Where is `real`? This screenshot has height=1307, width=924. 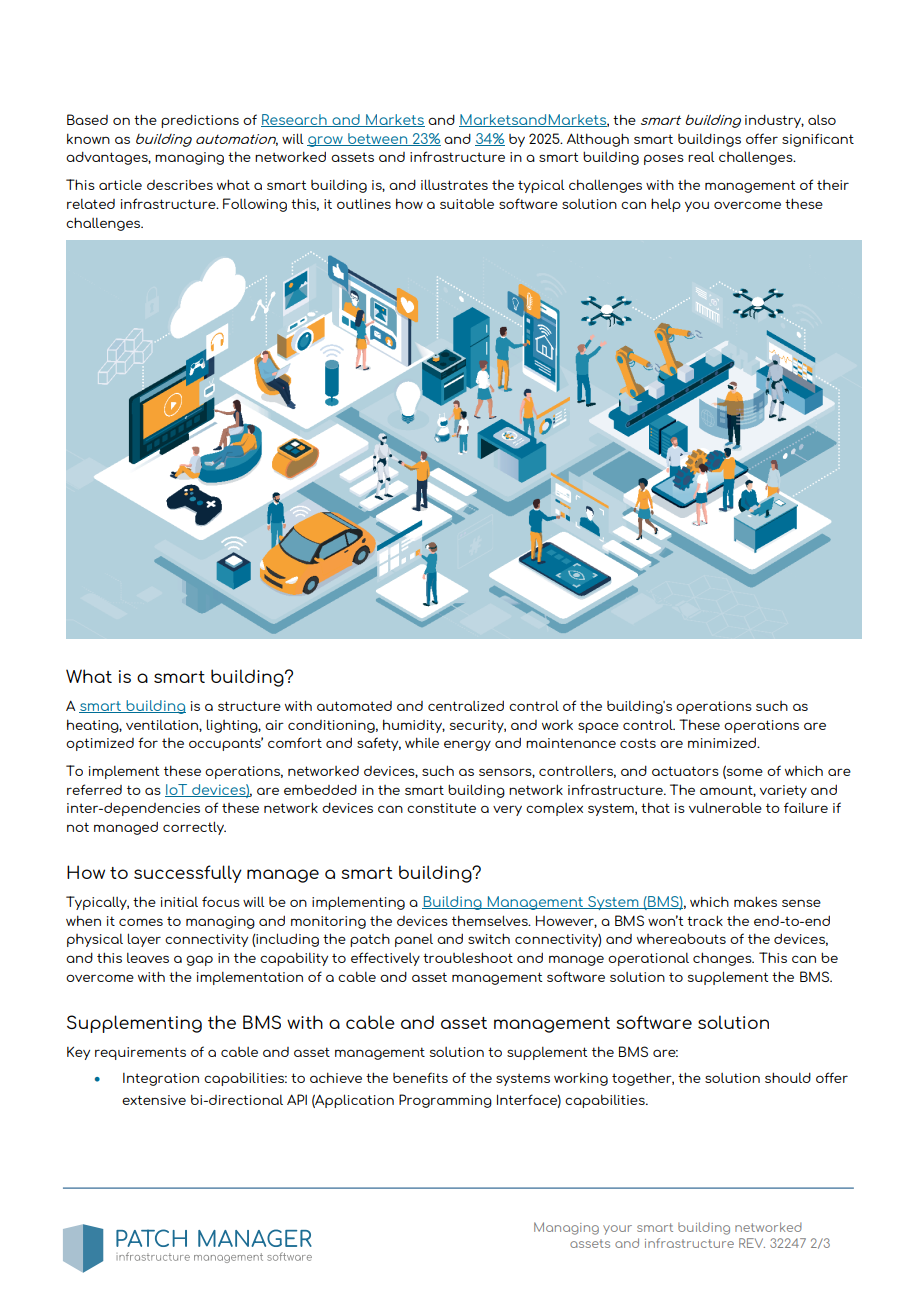 real is located at coordinates (701, 157).
